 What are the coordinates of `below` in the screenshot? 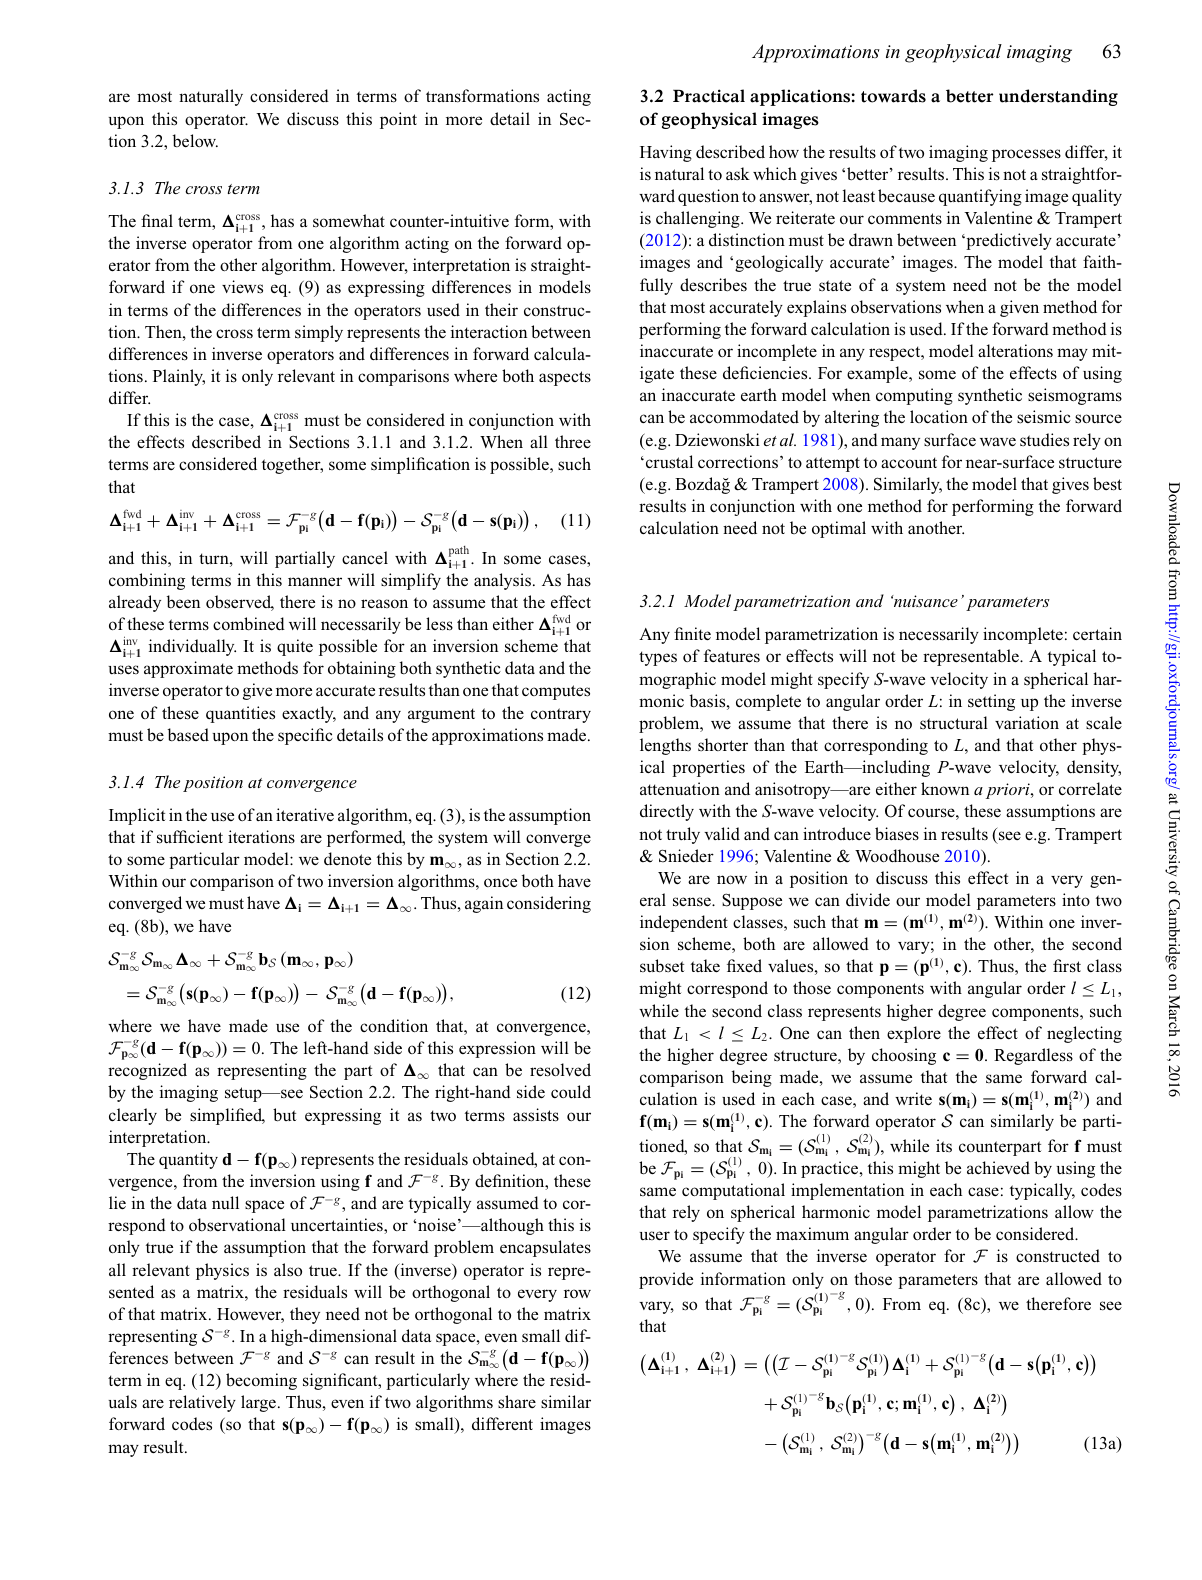 It's located at (195, 141).
